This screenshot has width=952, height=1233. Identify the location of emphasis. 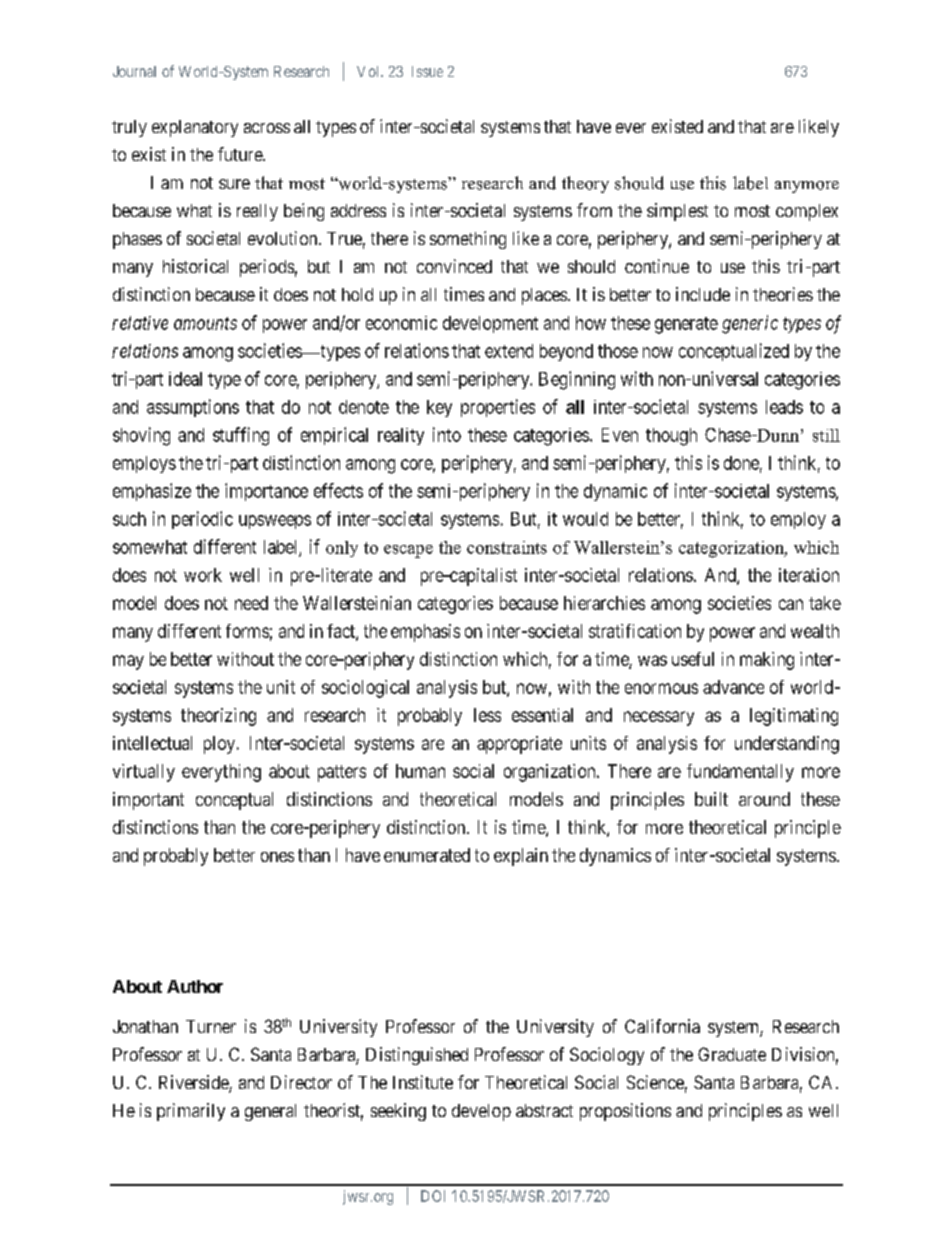
(425, 633).
